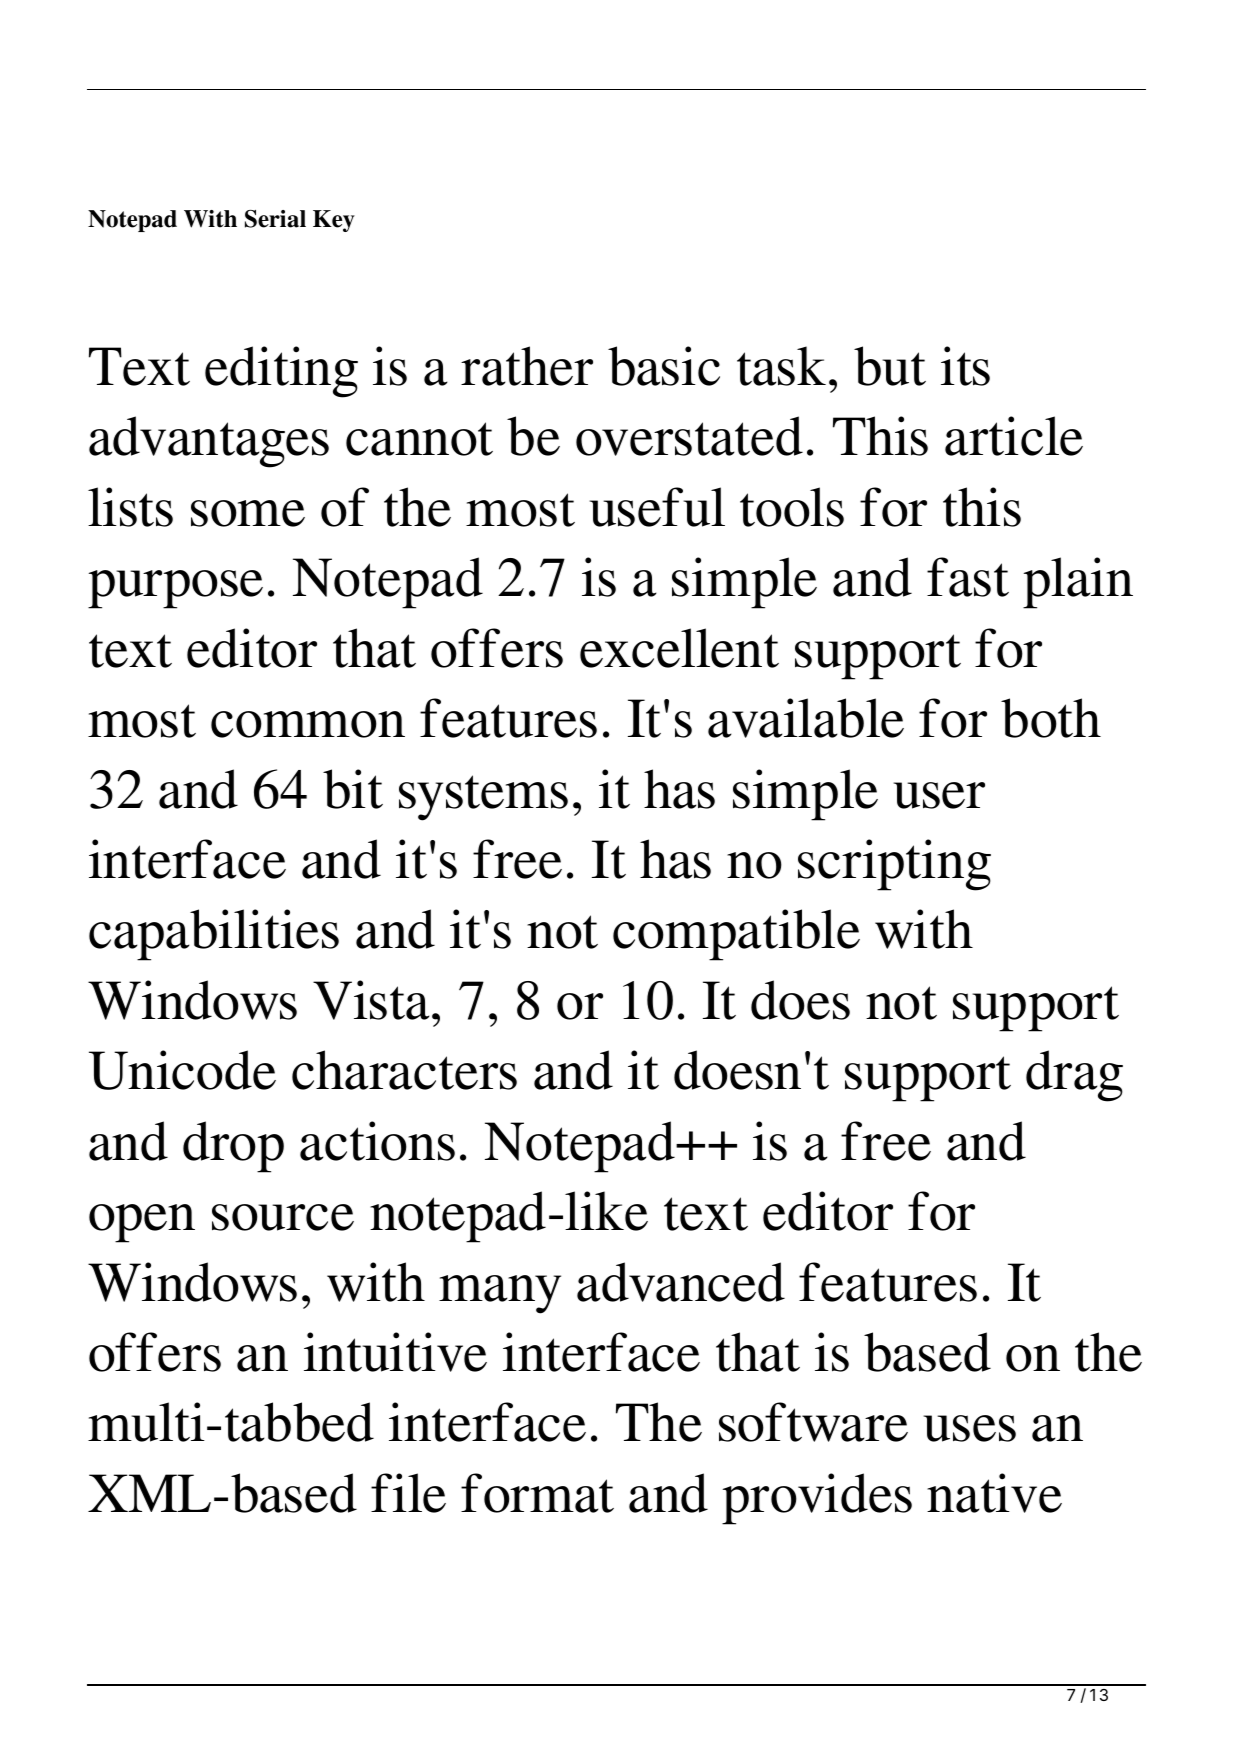 The height and width of the screenshot is (1744, 1233). Describe the element at coordinates (965, 366) in the screenshot. I see `its` at that location.
